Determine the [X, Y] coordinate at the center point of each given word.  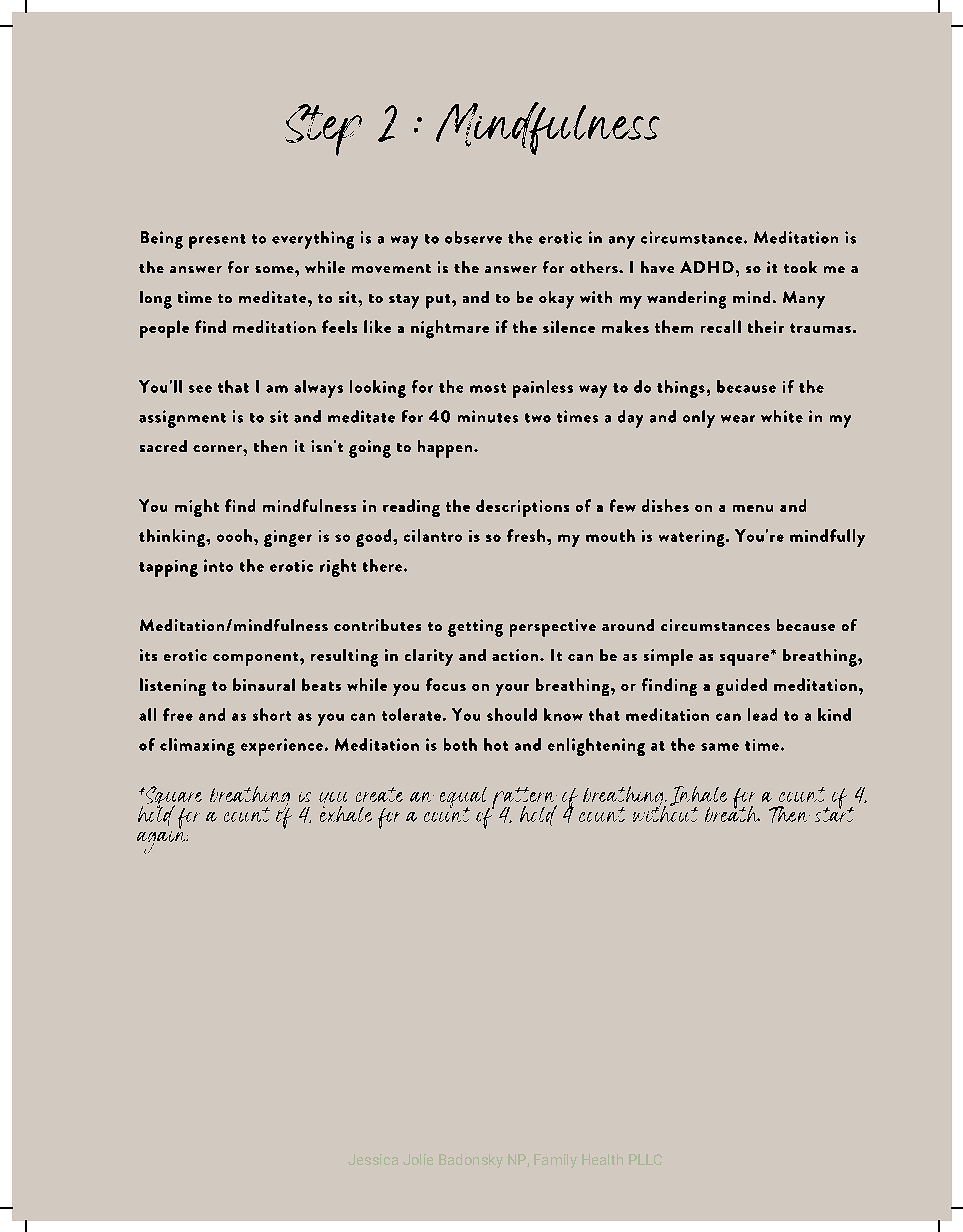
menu [753, 508]
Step [323, 130]
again [162, 842]
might [197, 508]
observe [473, 237]
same [720, 747]
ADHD [707, 267]
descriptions [522, 508]
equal [465, 799]
